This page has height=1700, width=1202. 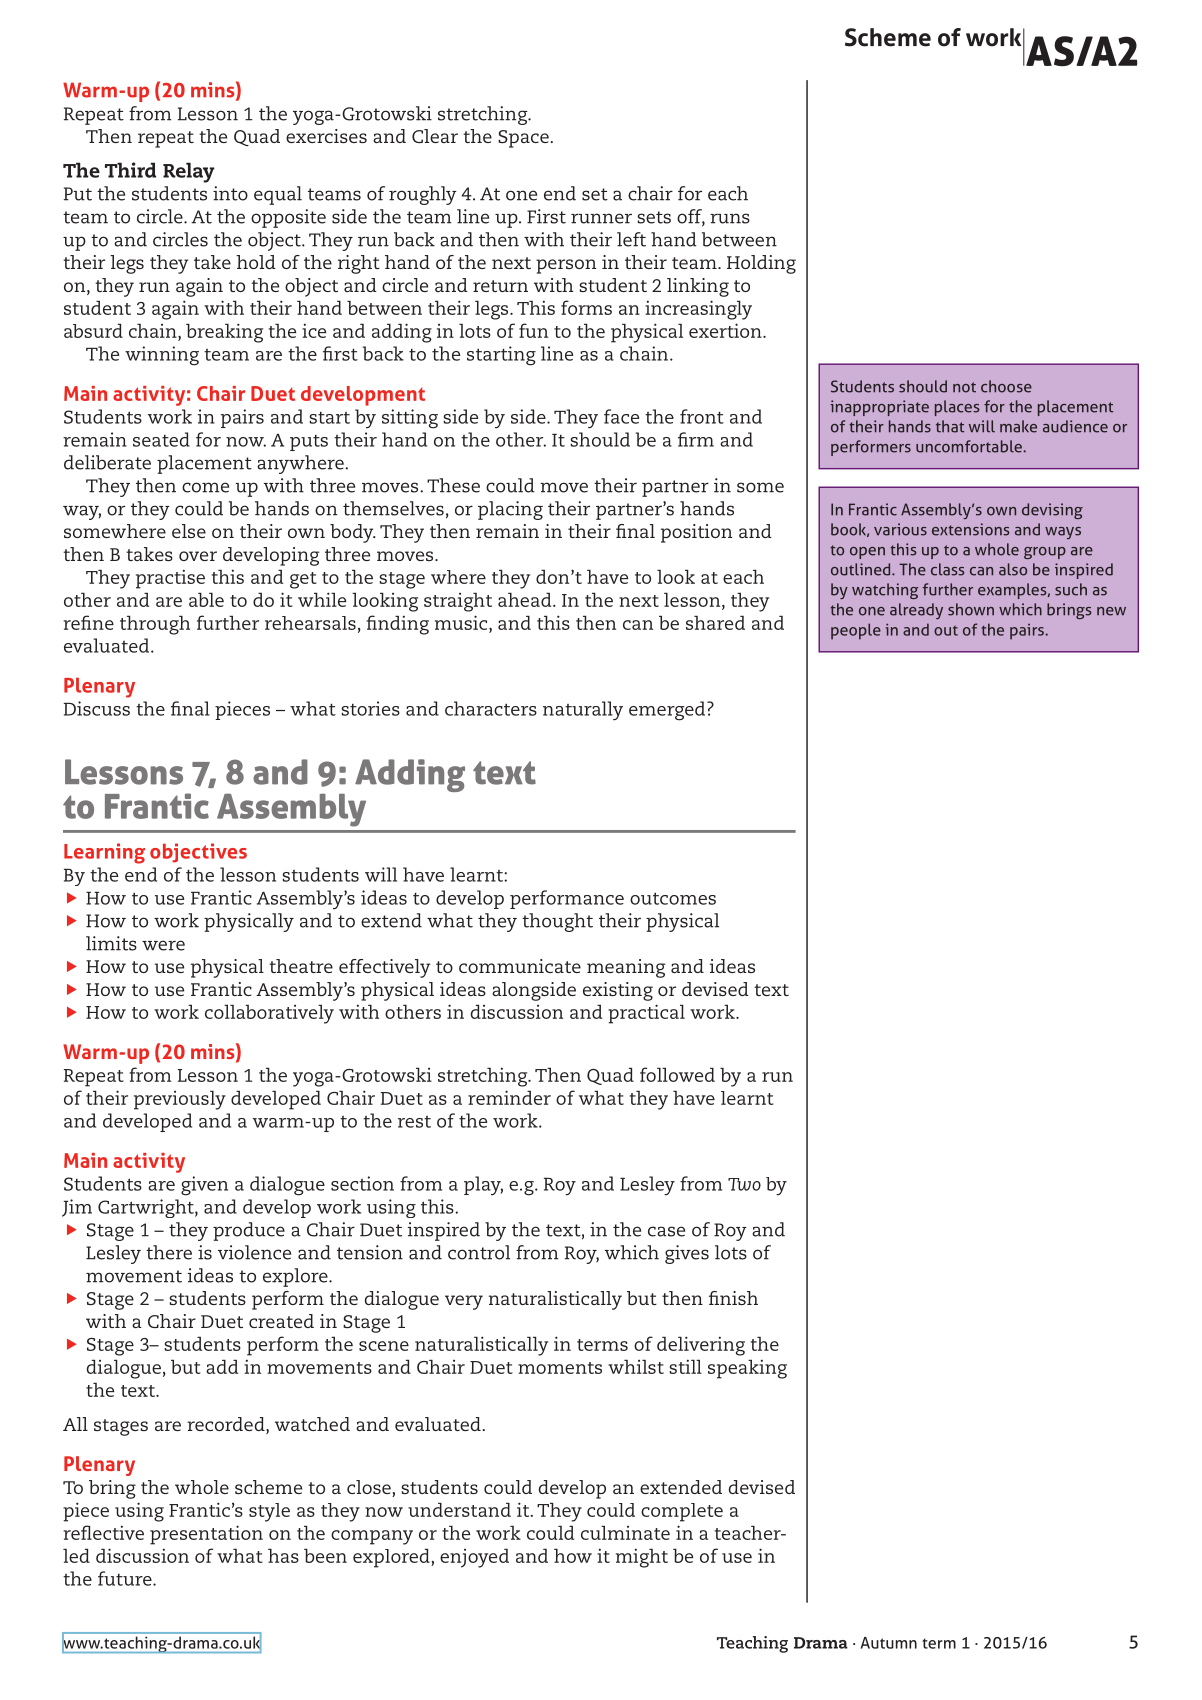 I want to click on runner, so click(x=601, y=218).
